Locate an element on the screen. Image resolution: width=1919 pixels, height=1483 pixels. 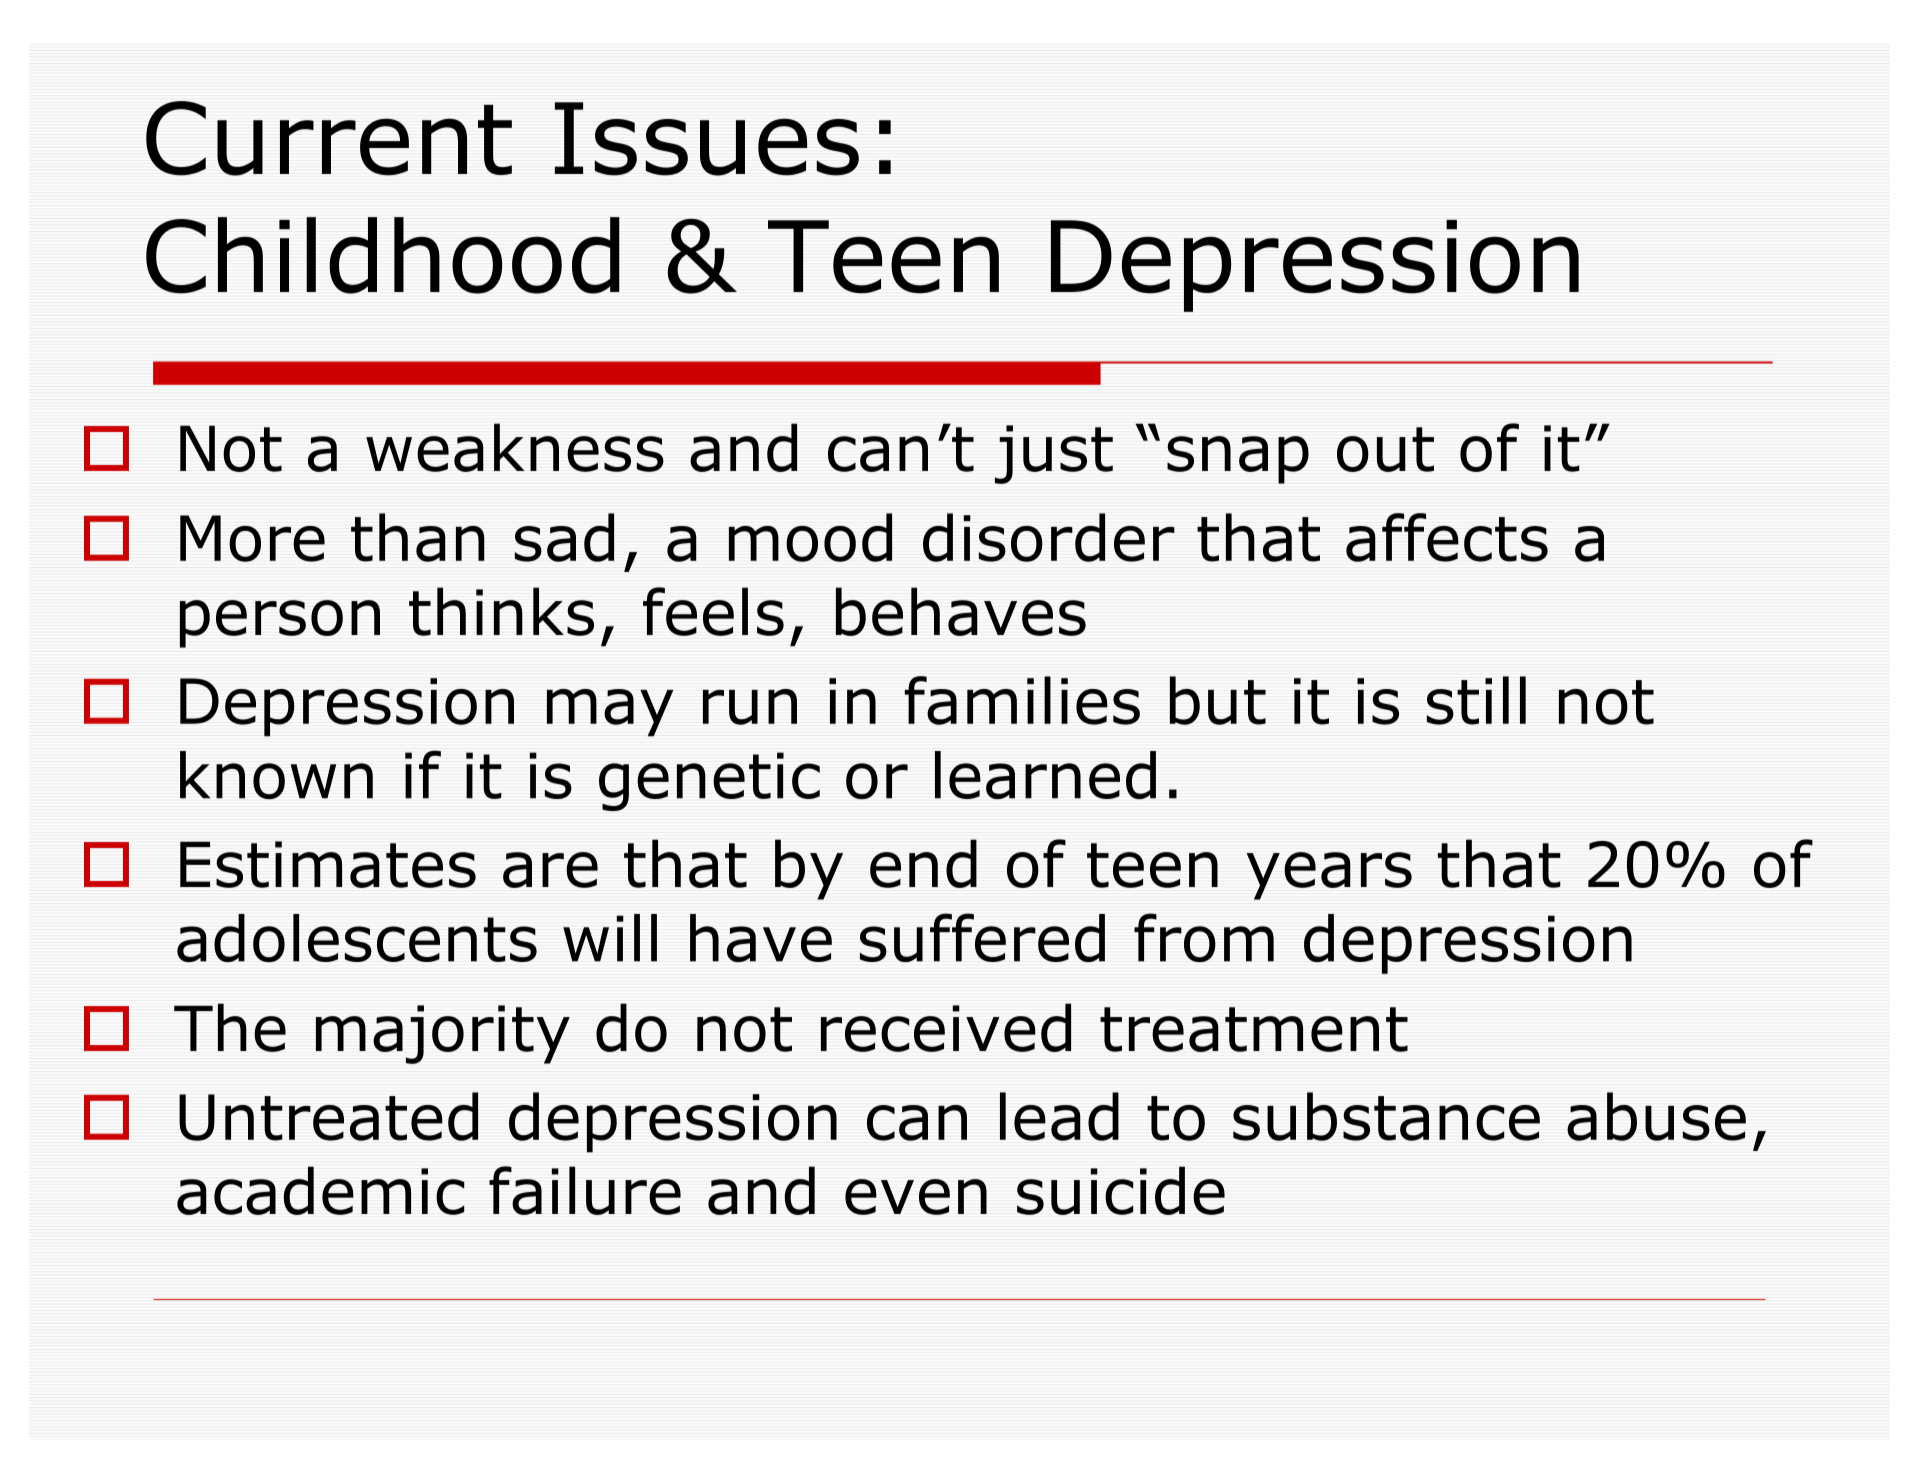
disorder is located at coordinates (1049, 537).
